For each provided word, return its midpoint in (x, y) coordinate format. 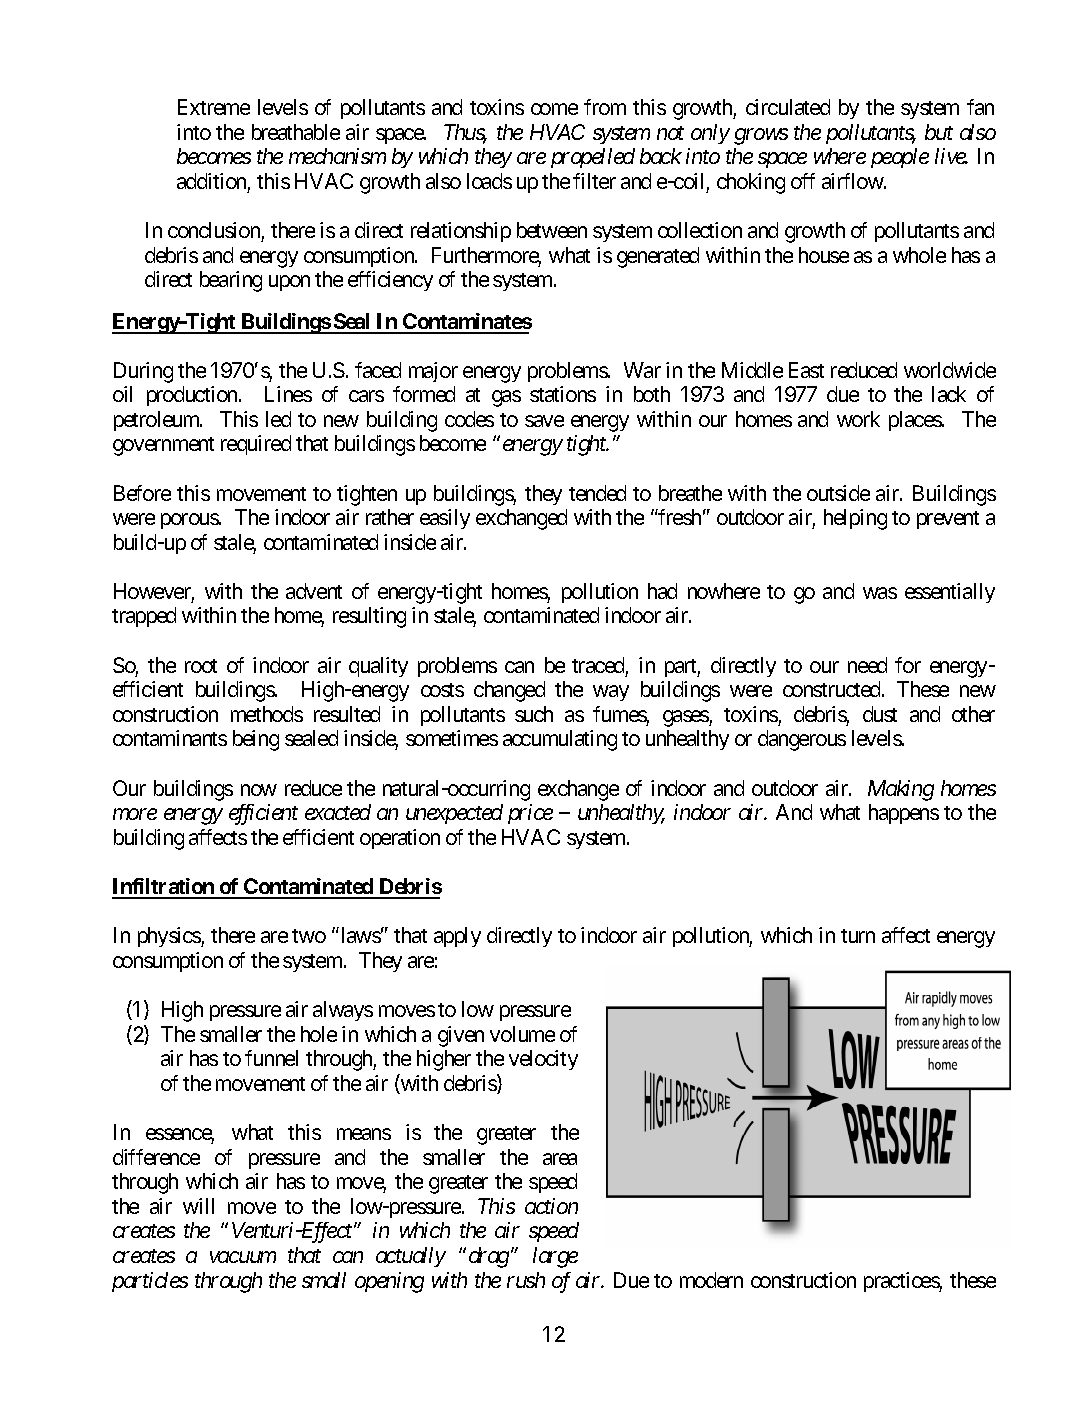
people (900, 158)
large (555, 1257)
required (256, 445)
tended (597, 493)
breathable (296, 132)
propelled (593, 158)
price (530, 814)
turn (858, 936)
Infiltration (164, 888)
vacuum (243, 1257)
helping (855, 519)
